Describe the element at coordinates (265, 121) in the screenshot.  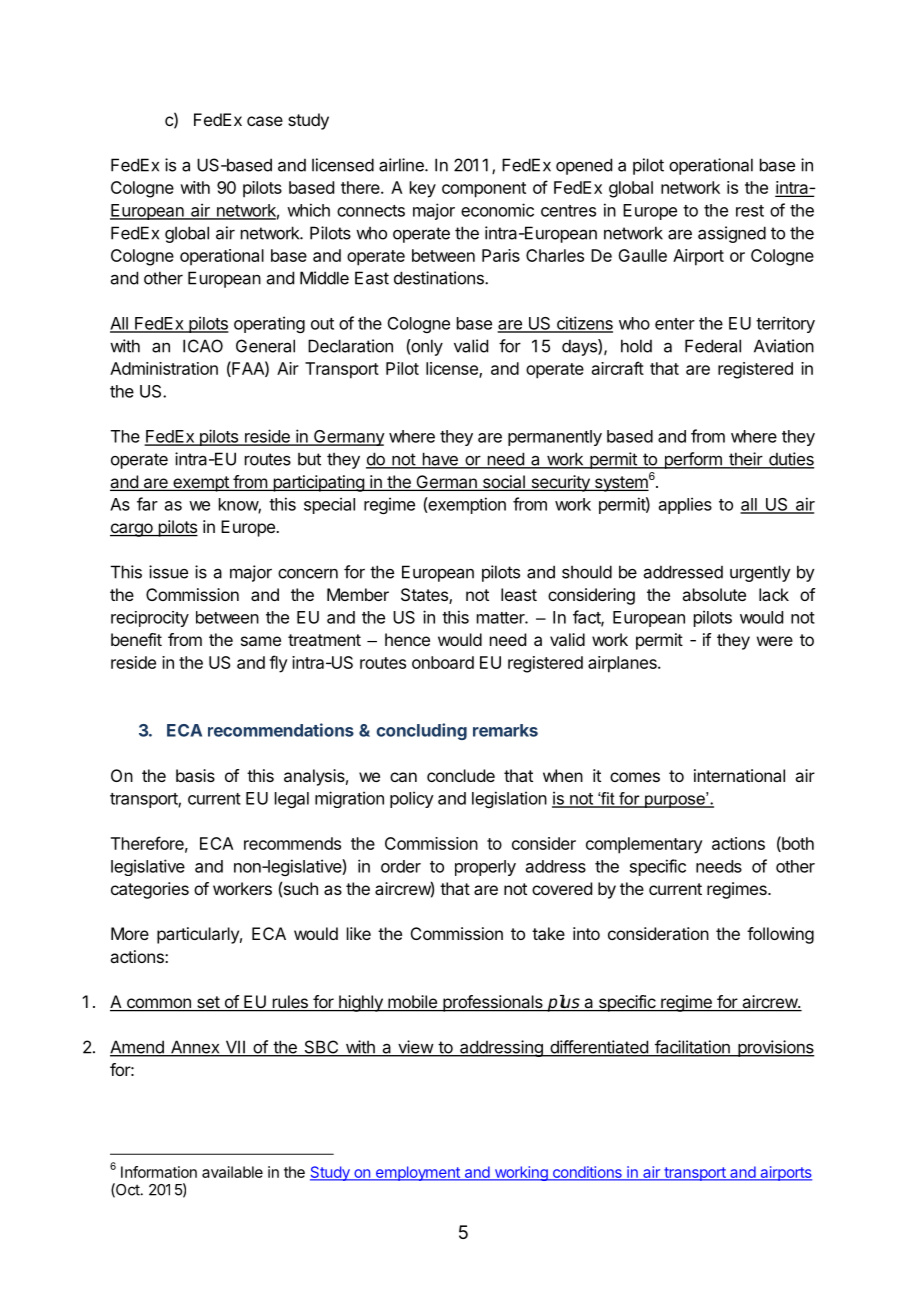
I see `case` at that location.
